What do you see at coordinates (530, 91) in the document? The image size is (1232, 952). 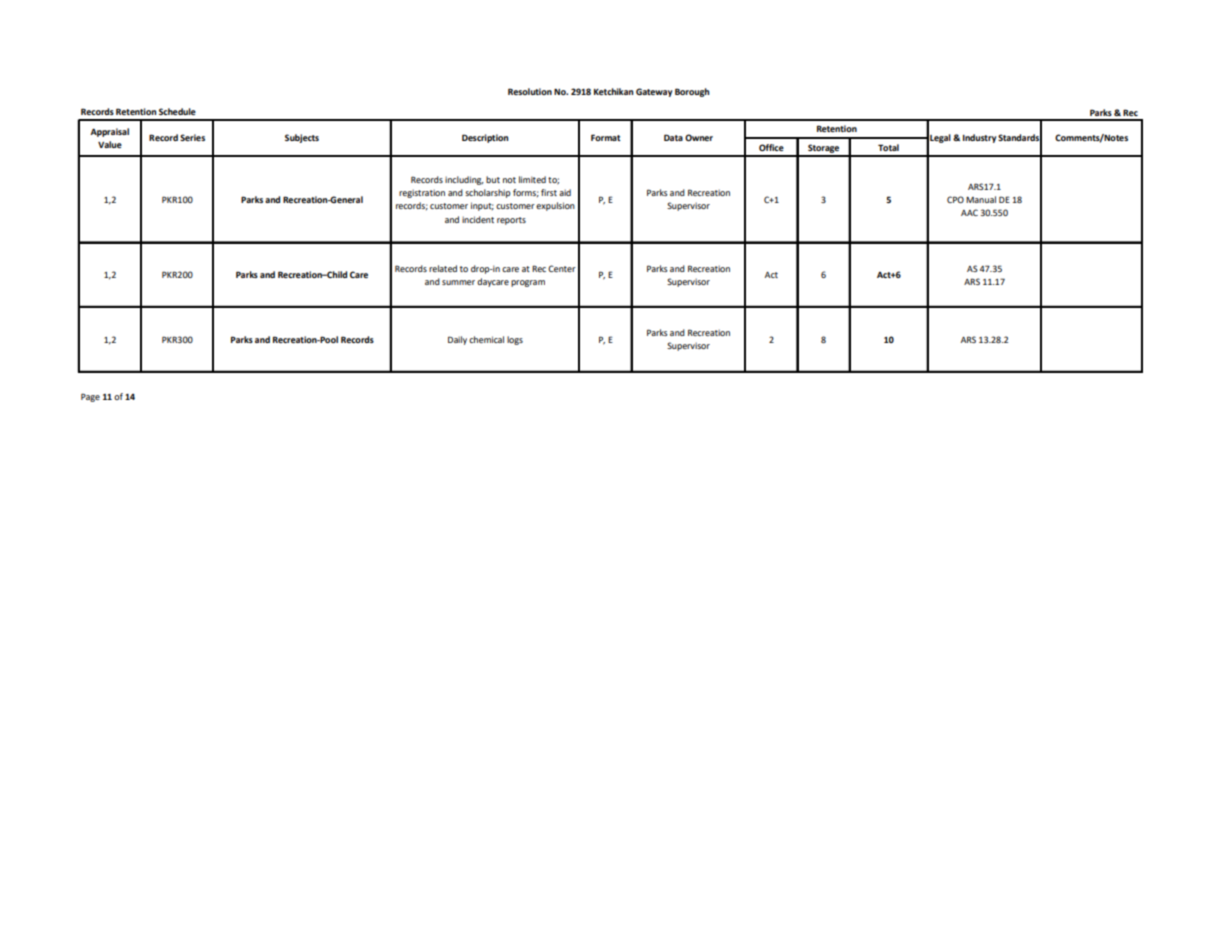 I see `Resolution` at bounding box center [530, 91].
